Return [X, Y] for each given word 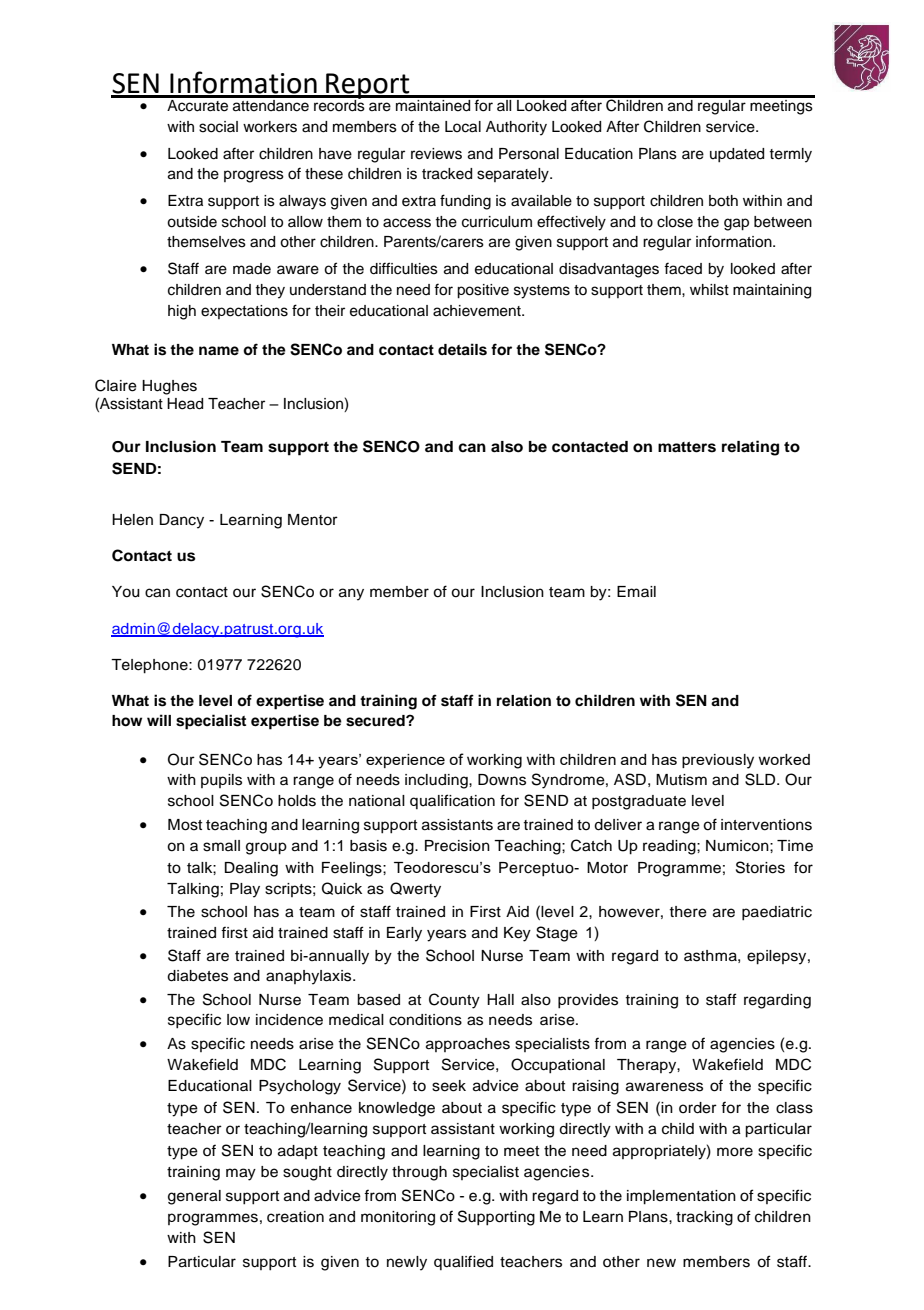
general [194, 1197]
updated [737, 155]
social [218, 127]
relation [524, 700]
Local [463, 127]
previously [718, 761]
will [159, 720]
